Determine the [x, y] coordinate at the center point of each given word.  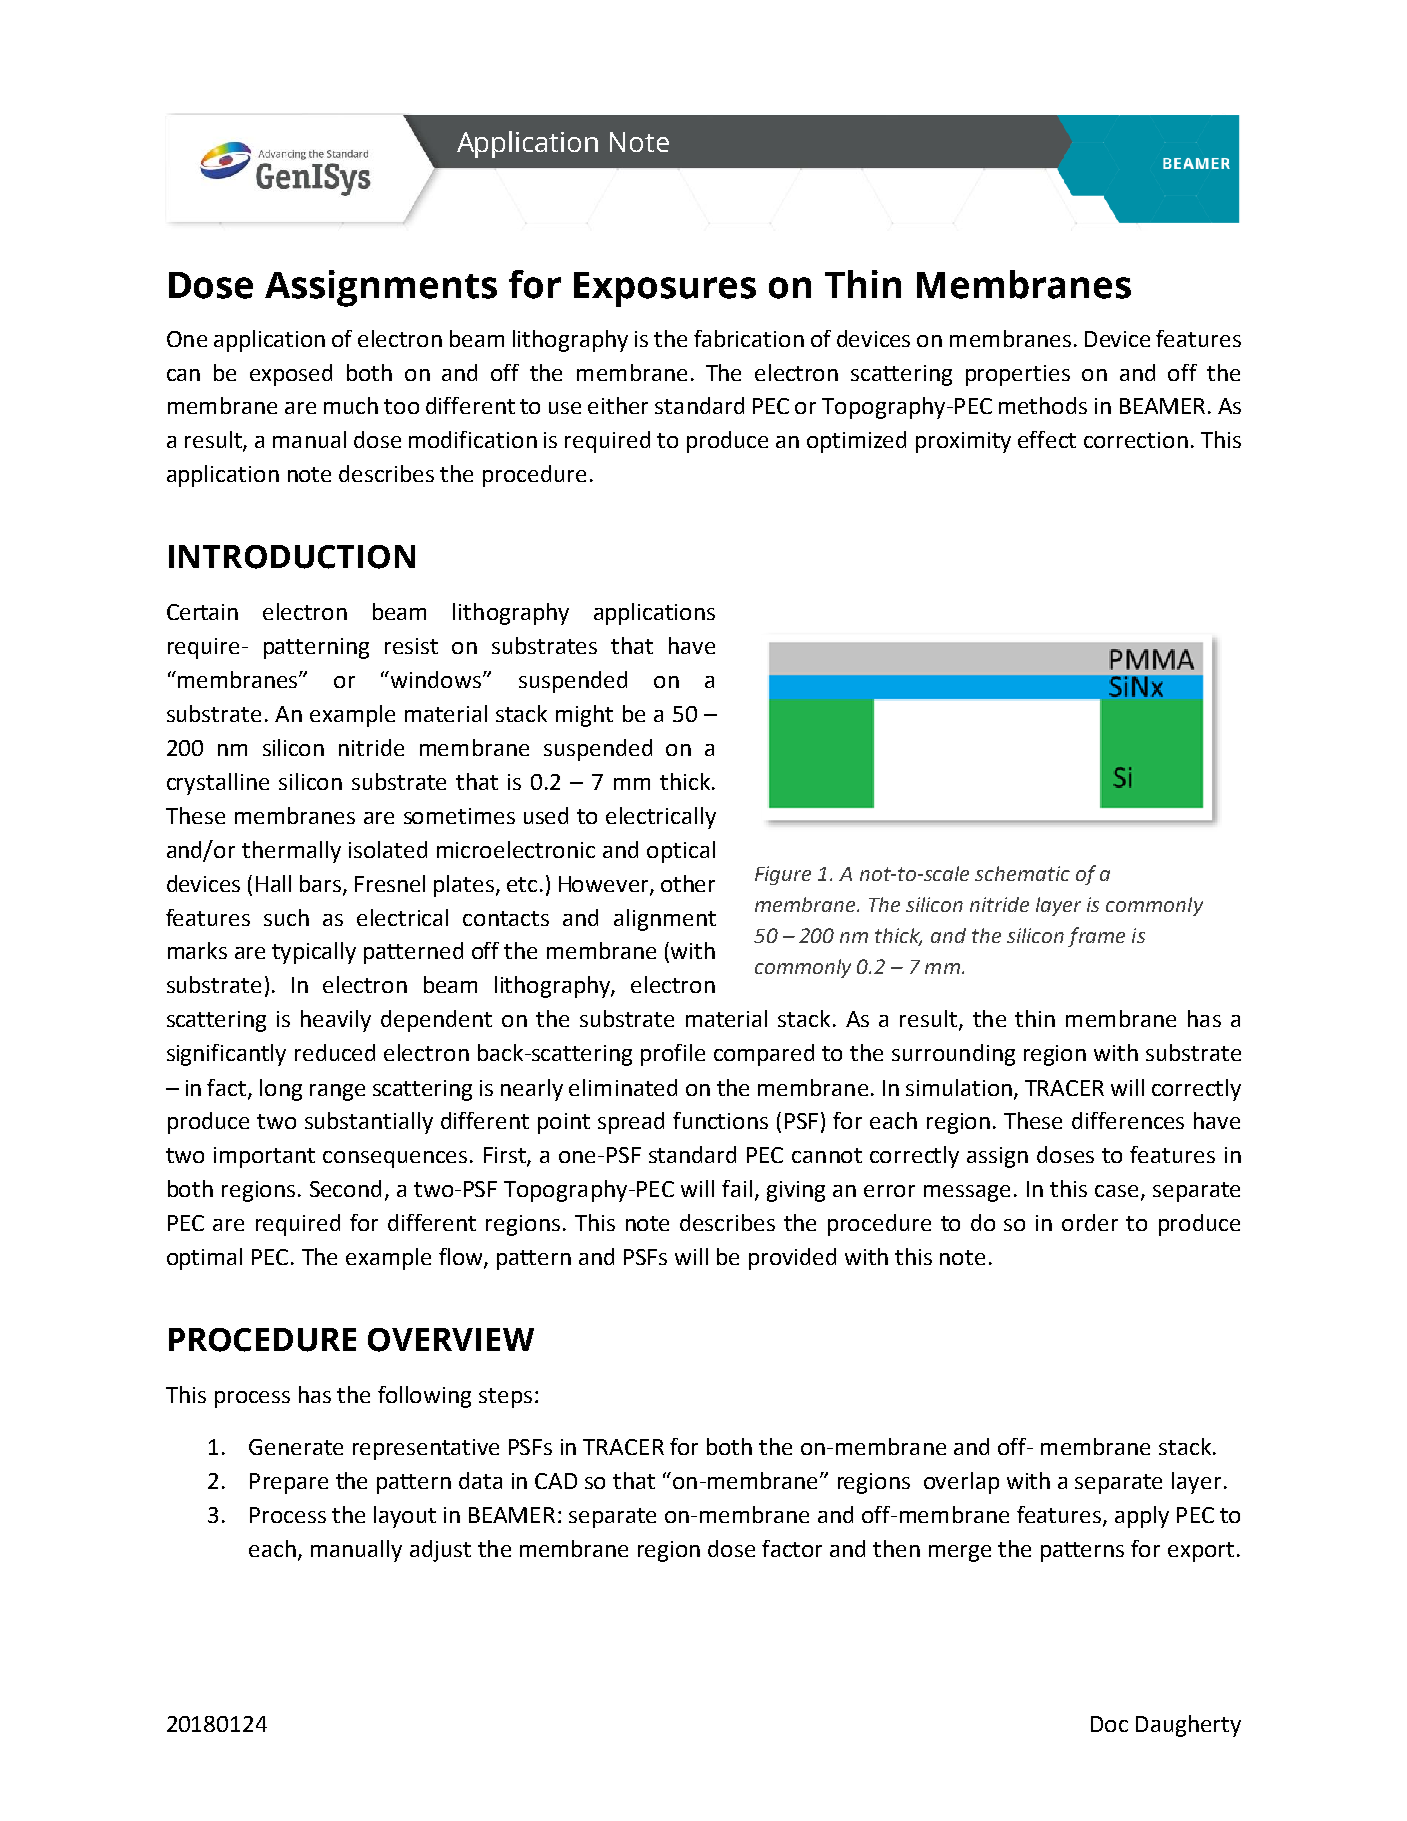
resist [411, 646]
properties [1018, 375]
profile [673, 1055]
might [584, 716]
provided [792, 1259]
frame [1096, 937]
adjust [440, 1551]
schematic [1022, 873]
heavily [336, 1021]
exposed [291, 375]
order [1090, 1222]
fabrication [749, 338]
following [424, 1397]
